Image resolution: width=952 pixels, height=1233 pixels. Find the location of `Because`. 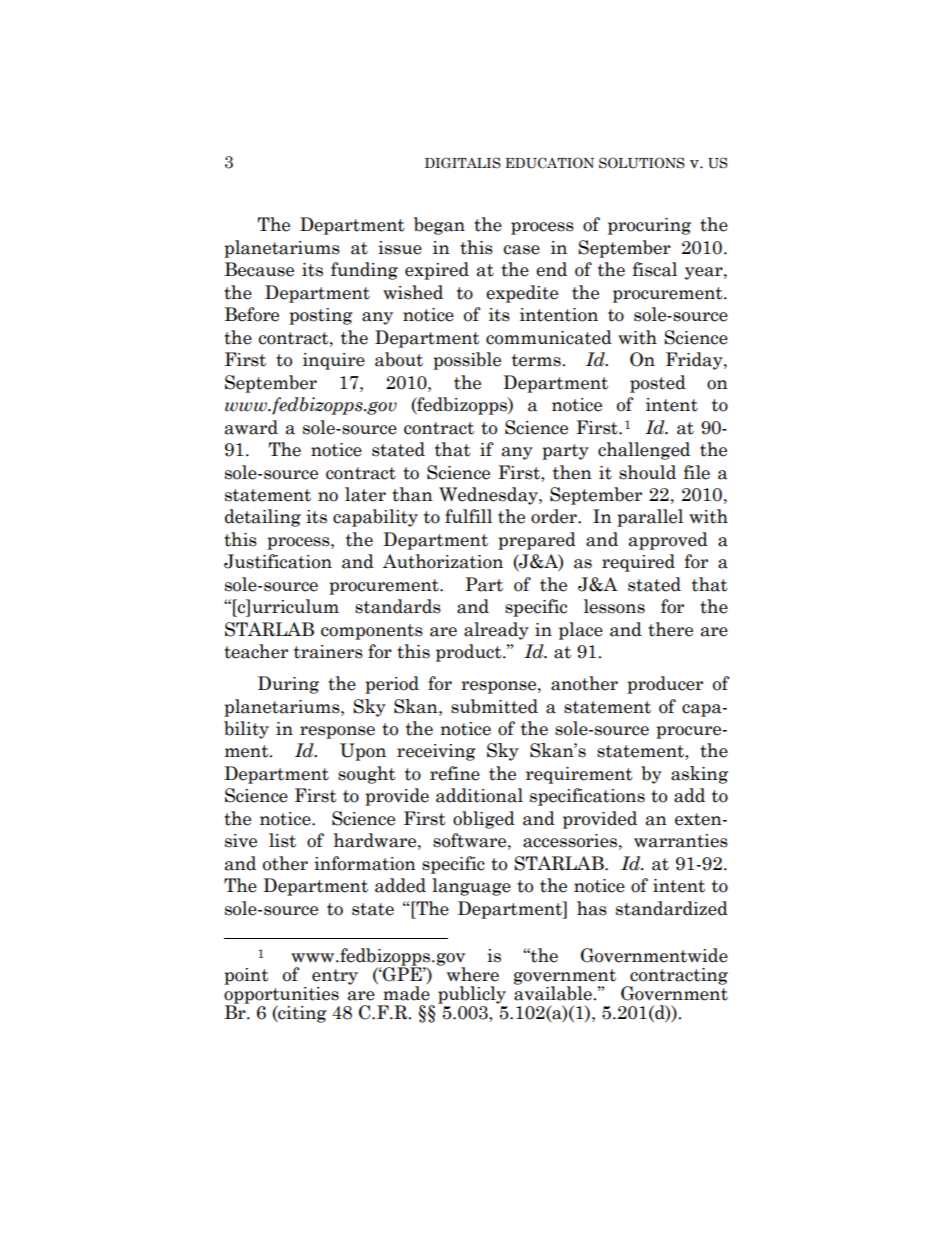

Because is located at coordinates (259, 269).
